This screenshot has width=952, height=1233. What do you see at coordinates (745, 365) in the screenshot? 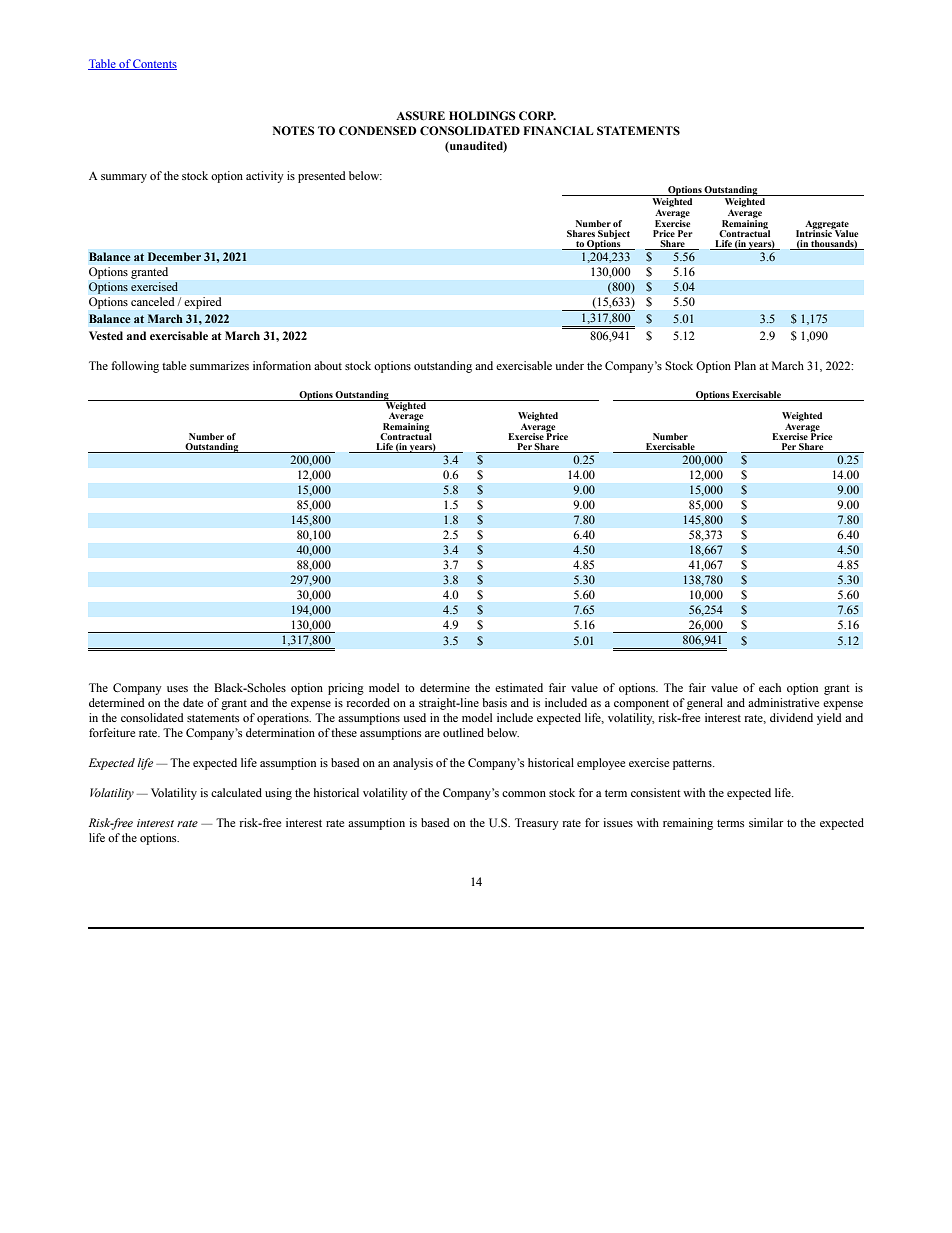
I see `Plan` at bounding box center [745, 365].
